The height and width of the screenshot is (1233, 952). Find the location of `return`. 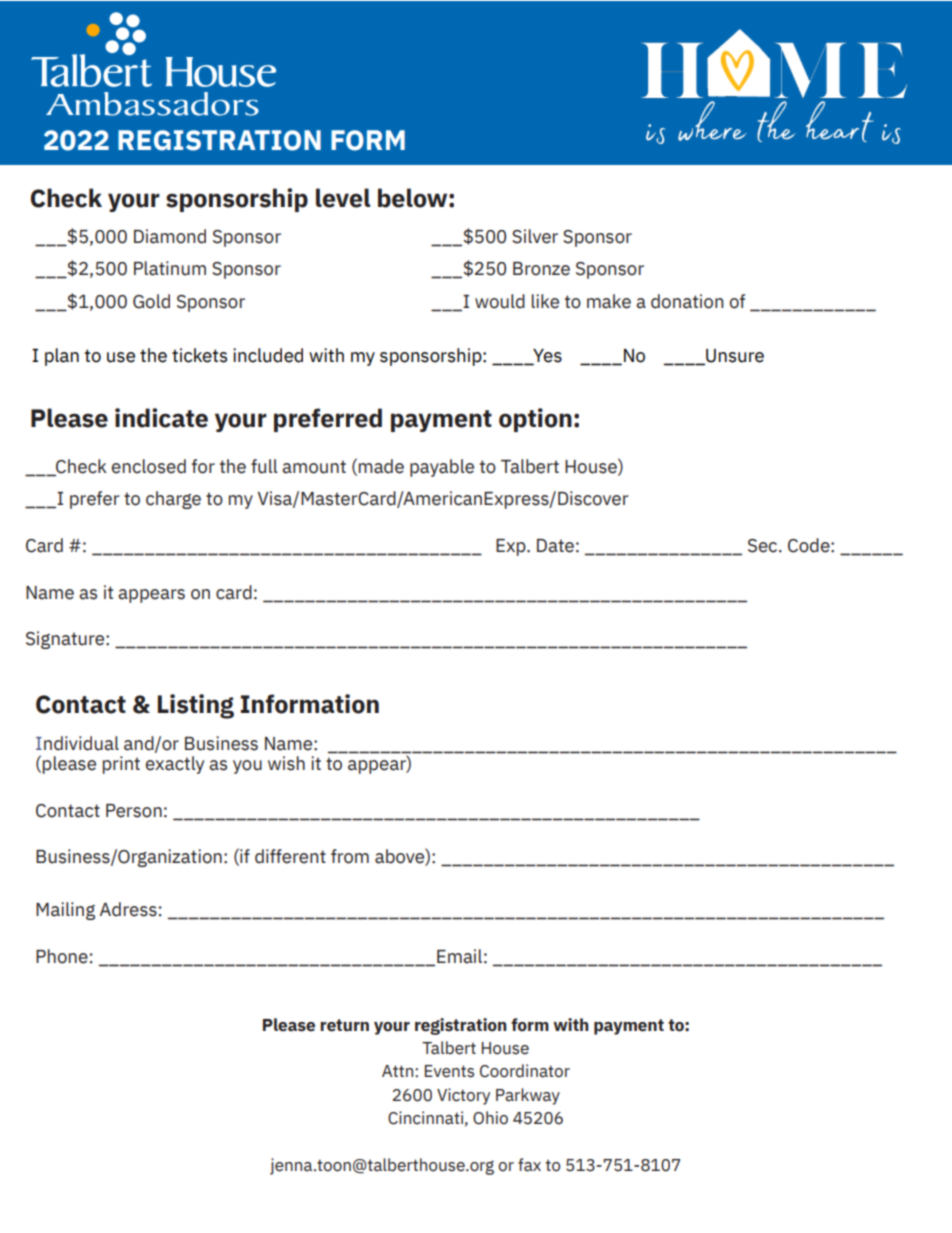

return is located at coordinates (344, 1025).
